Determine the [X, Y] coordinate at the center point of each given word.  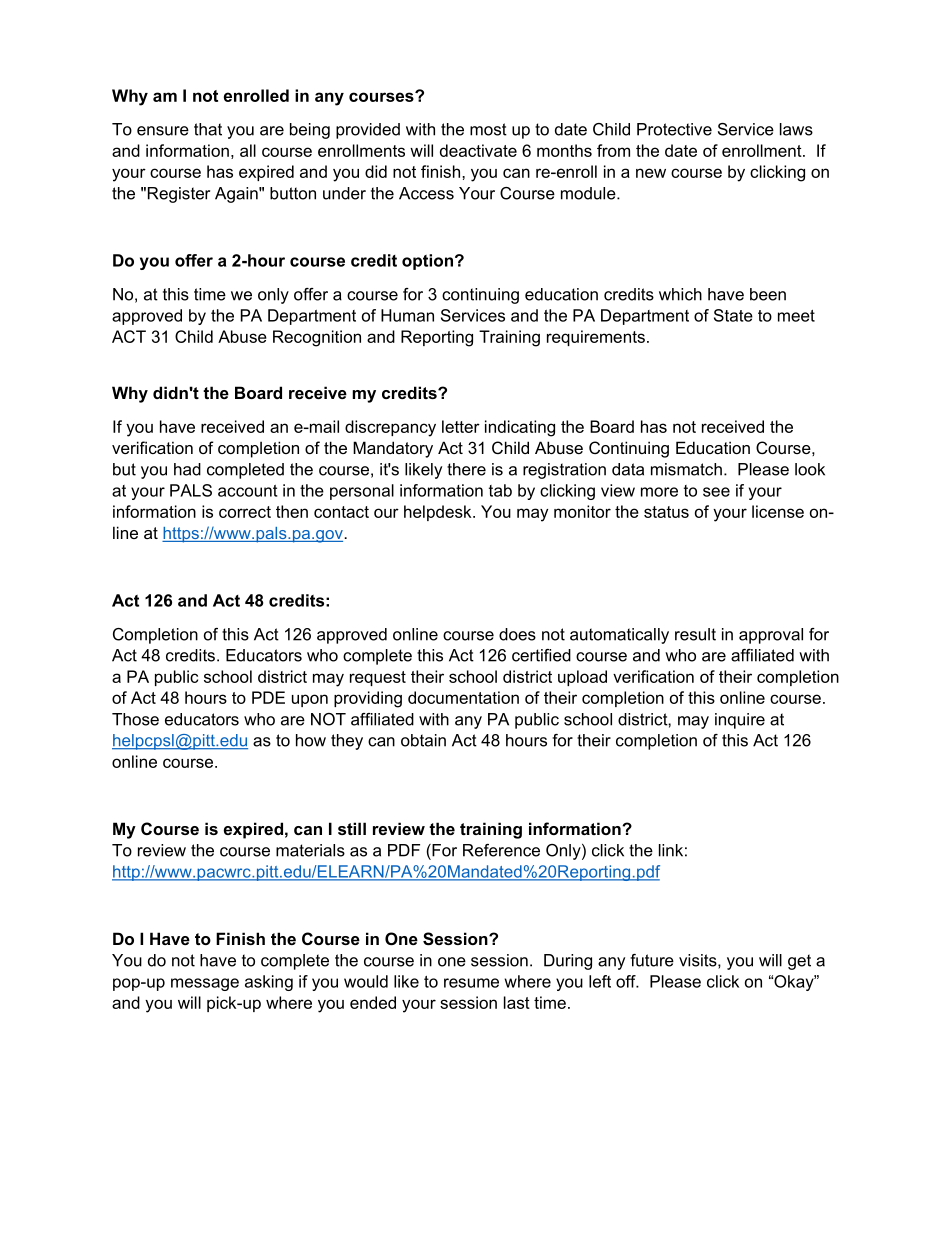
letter [461, 426]
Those [135, 719]
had [187, 469]
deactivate [478, 150]
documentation [463, 697]
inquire [740, 721]
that [208, 129]
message [205, 984]
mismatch [686, 469]
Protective [674, 129]
